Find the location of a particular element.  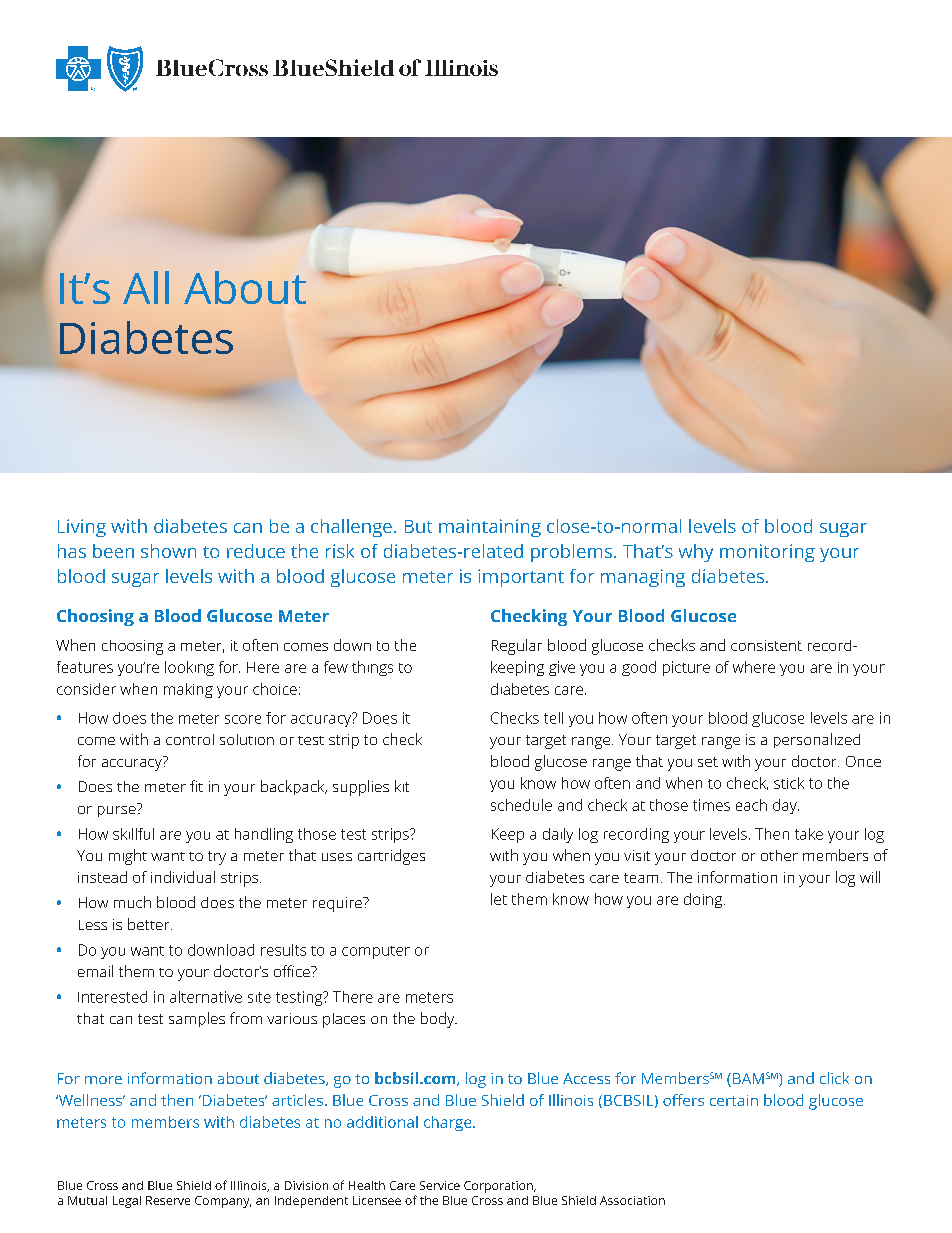

shown is located at coordinates (168, 551).
